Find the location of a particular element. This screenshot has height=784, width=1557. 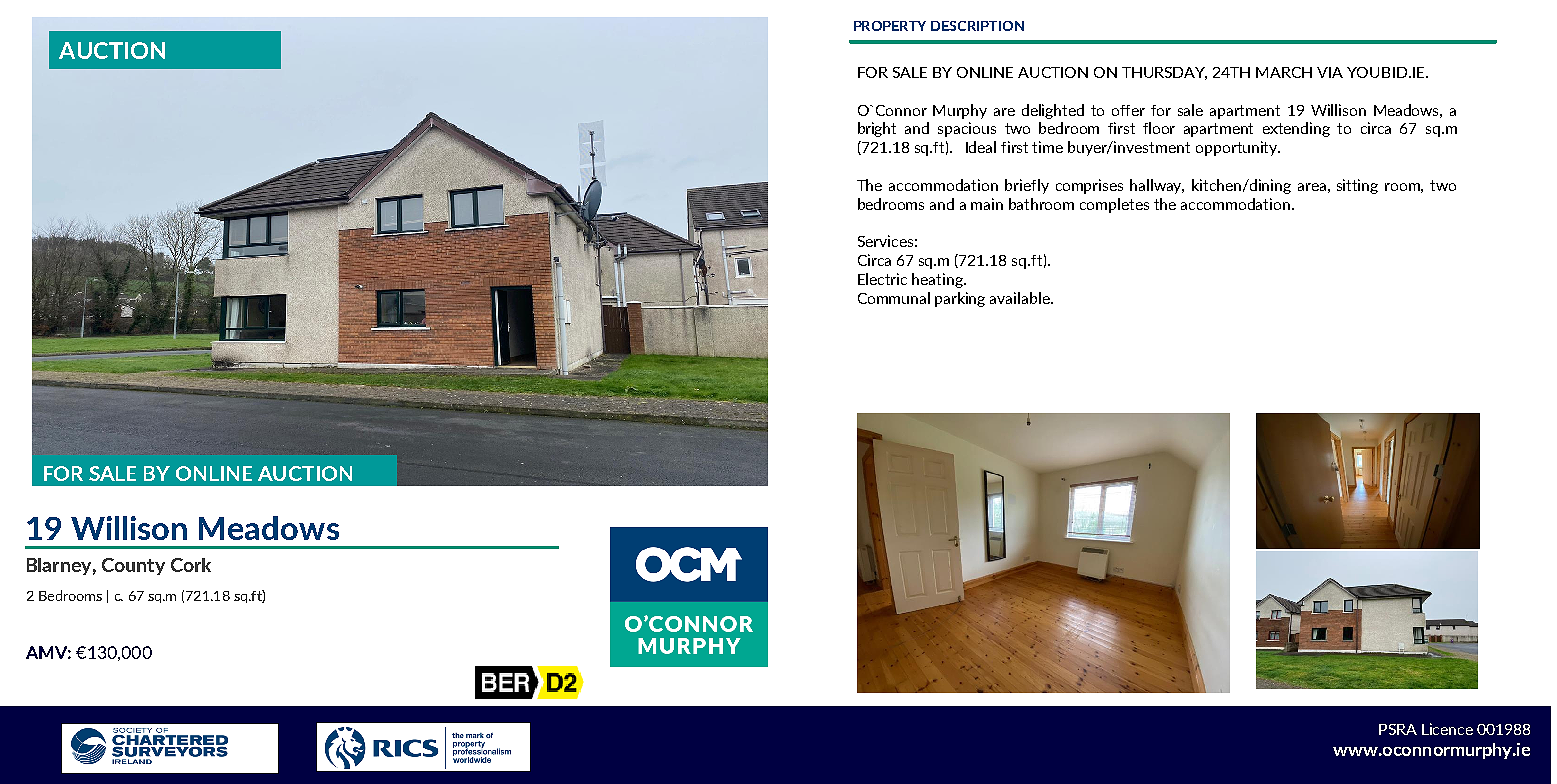

MARCH is located at coordinates (1284, 72).
